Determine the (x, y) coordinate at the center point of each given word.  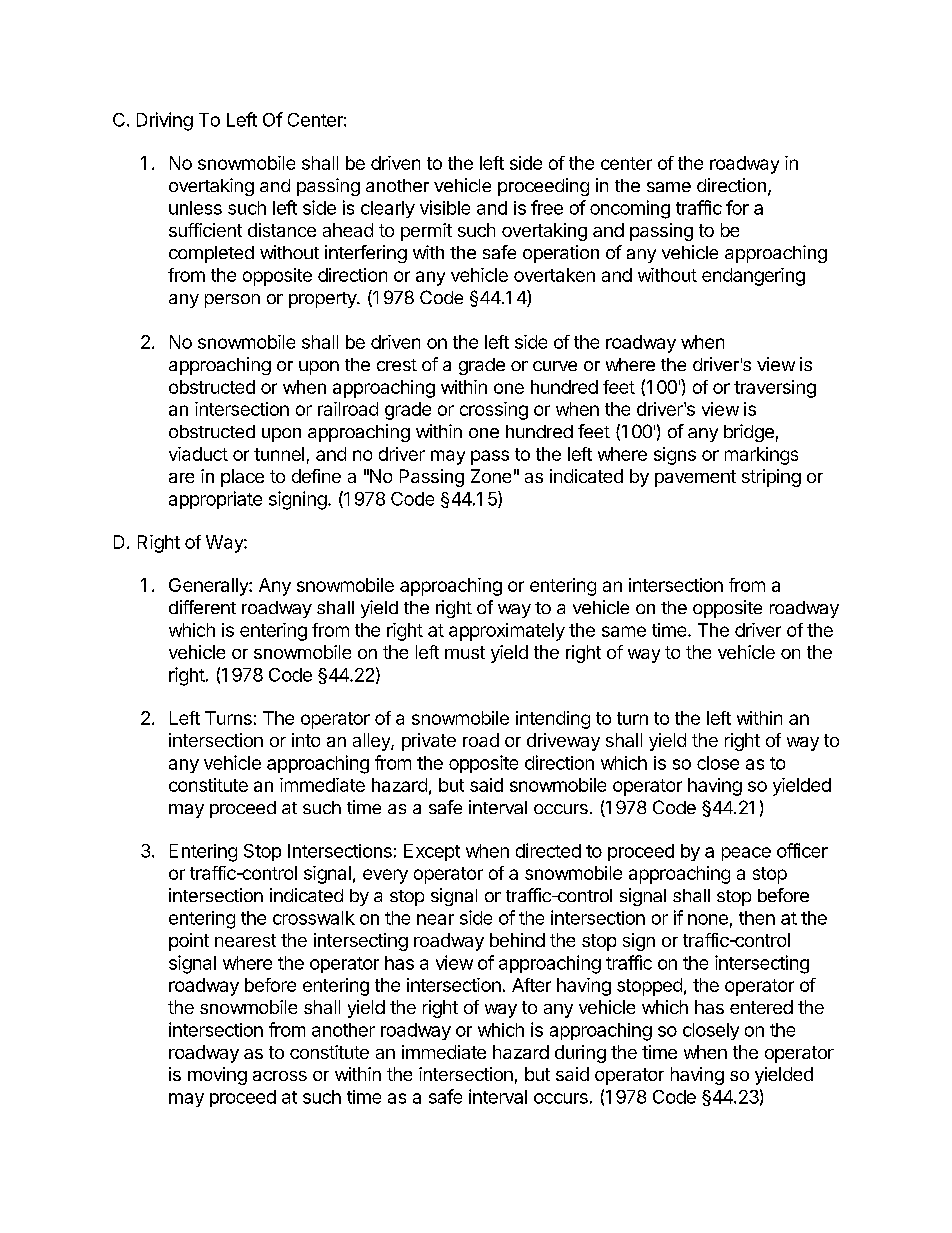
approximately (507, 632)
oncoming (630, 209)
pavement (695, 478)
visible (445, 207)
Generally (209, 587)
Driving (165, 121)
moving (217, 1076)
